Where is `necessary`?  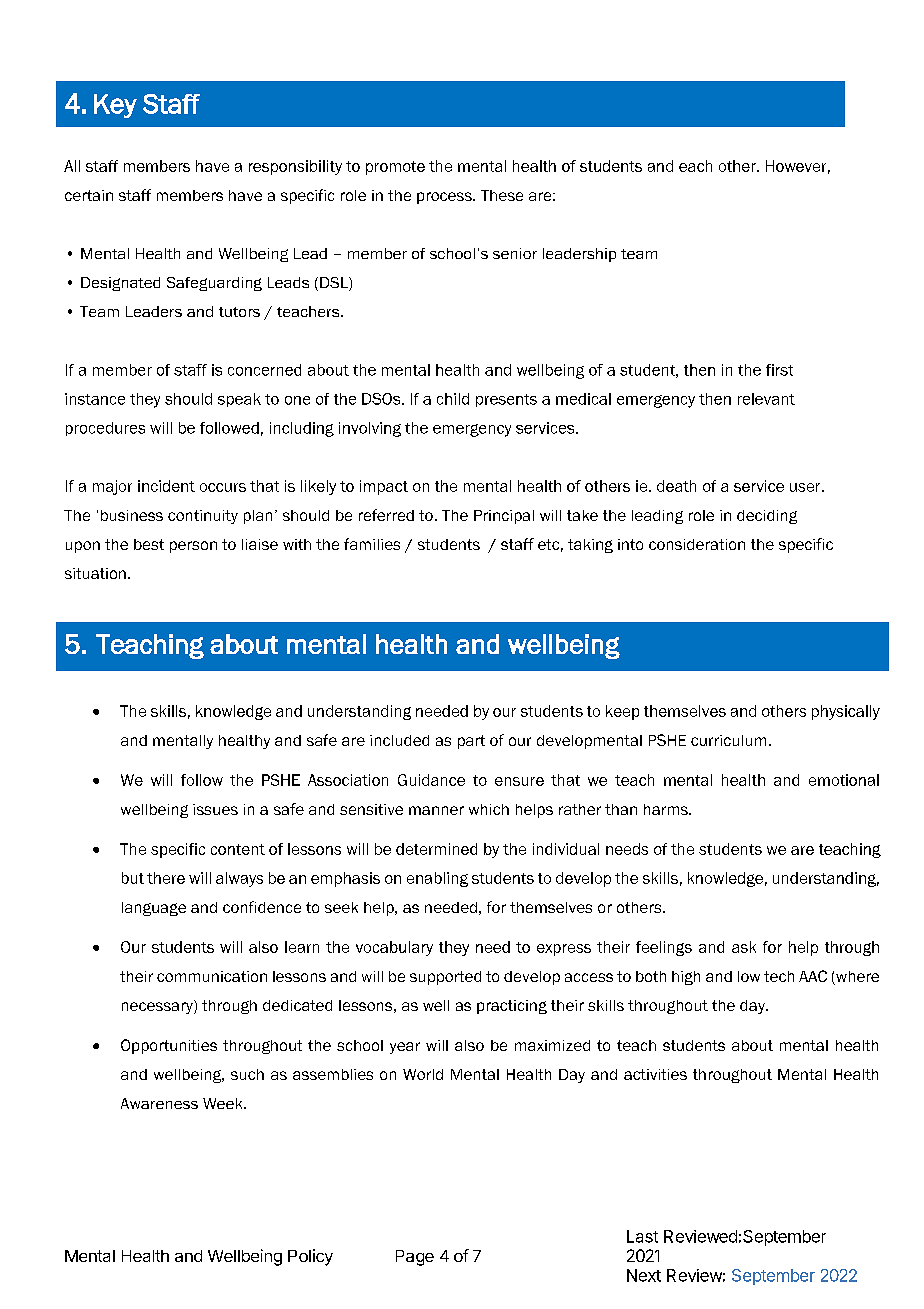 necessary is located at coordinates (158, 1007).
